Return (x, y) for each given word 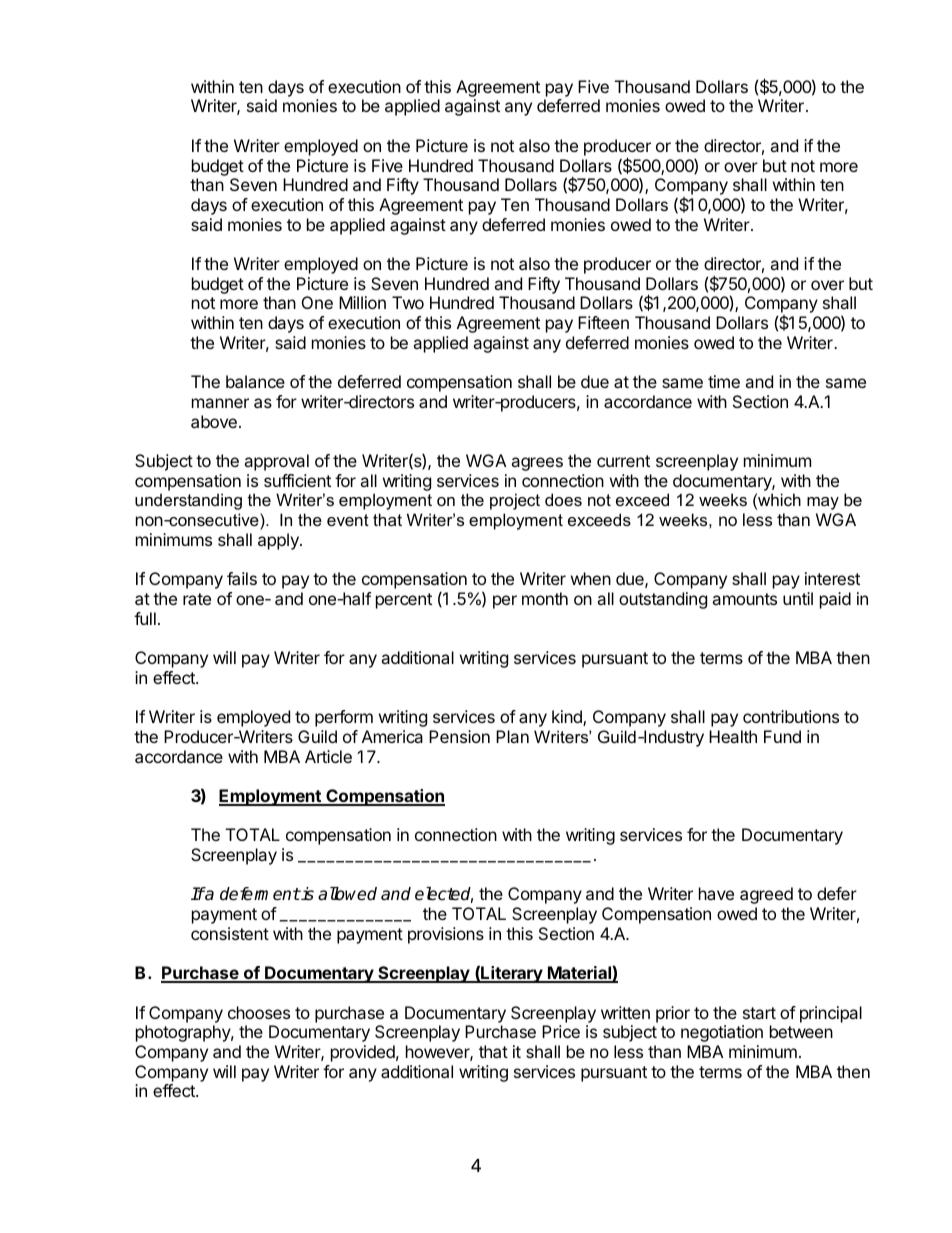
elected (444, 895)
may (823, 503)
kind (568, 718)
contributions (791, 716)
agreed (766, 895)
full (145, 618)
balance (255, 381)
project (515, 501)
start (759, 1013)
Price (561, 1031)
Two (408, 302)
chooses (259, 1012)
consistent (230, 933)
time (724, 381)
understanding (188, 501)
